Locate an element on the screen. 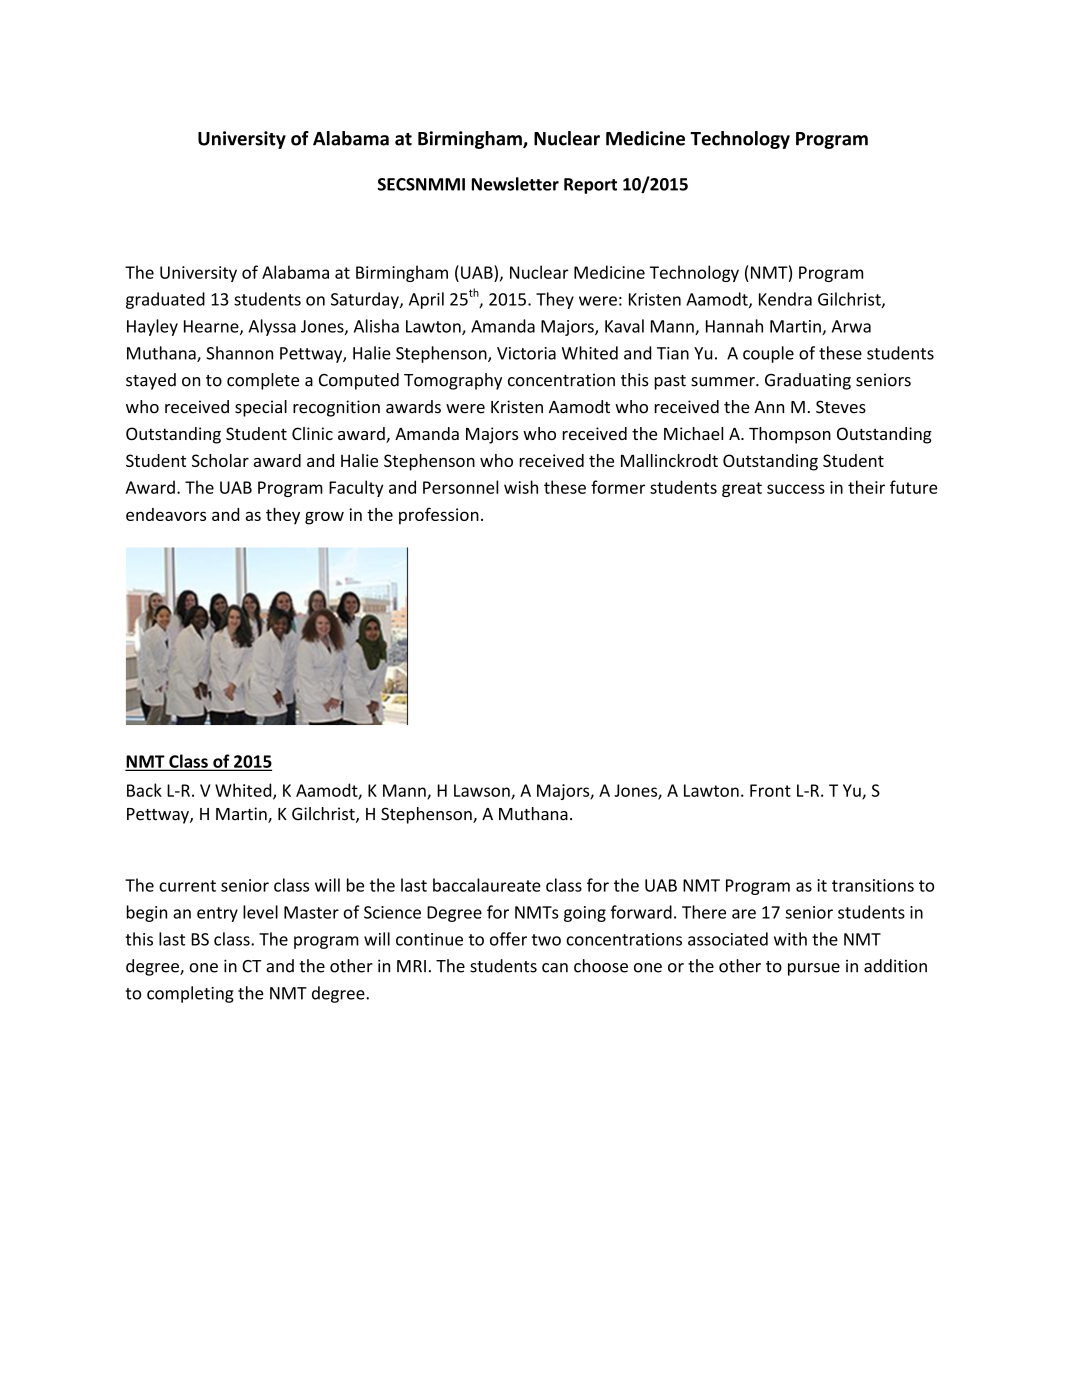  profession is located at coordinates (439, 516).
